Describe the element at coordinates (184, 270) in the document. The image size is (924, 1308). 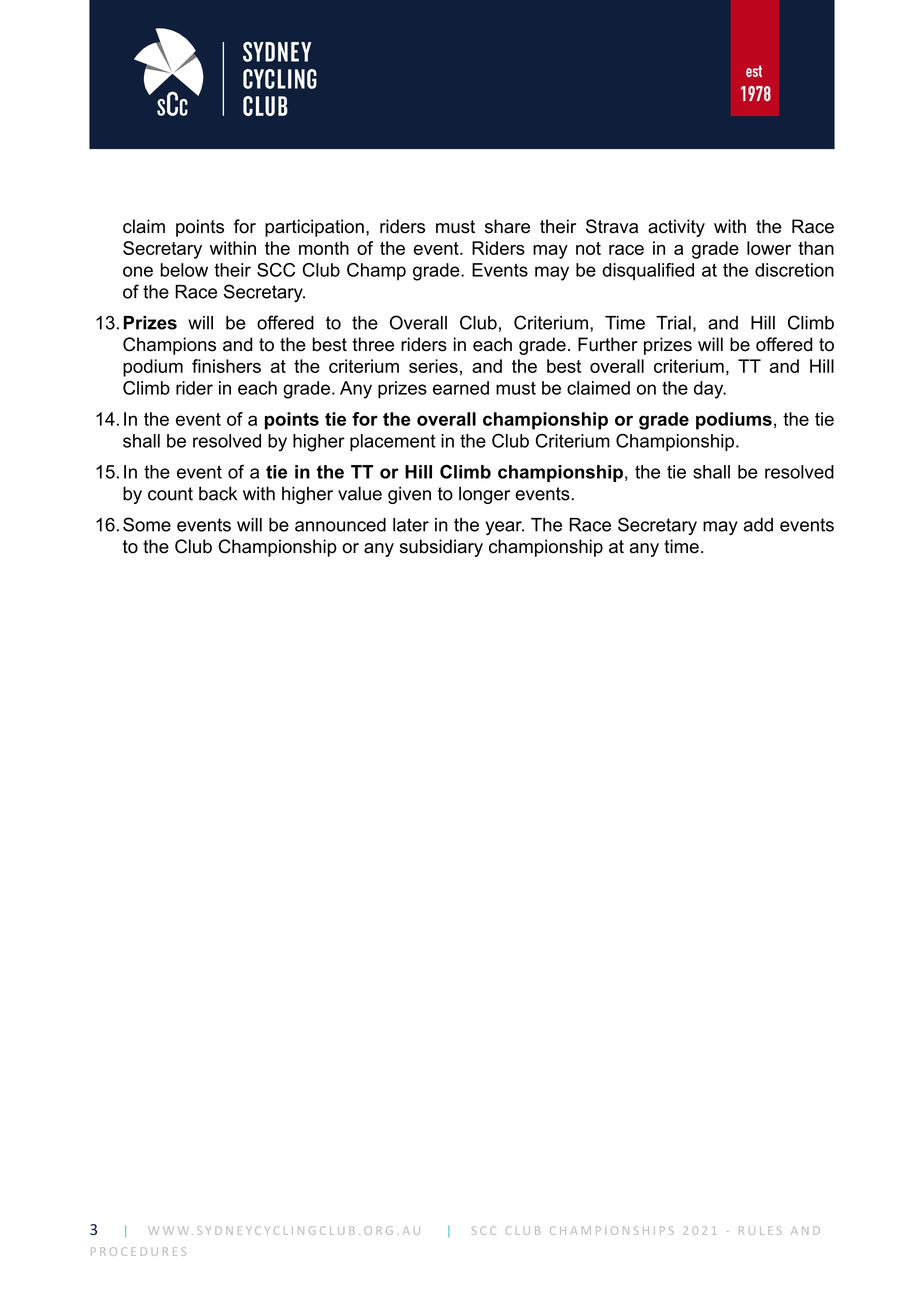
I see `below` at that location.
